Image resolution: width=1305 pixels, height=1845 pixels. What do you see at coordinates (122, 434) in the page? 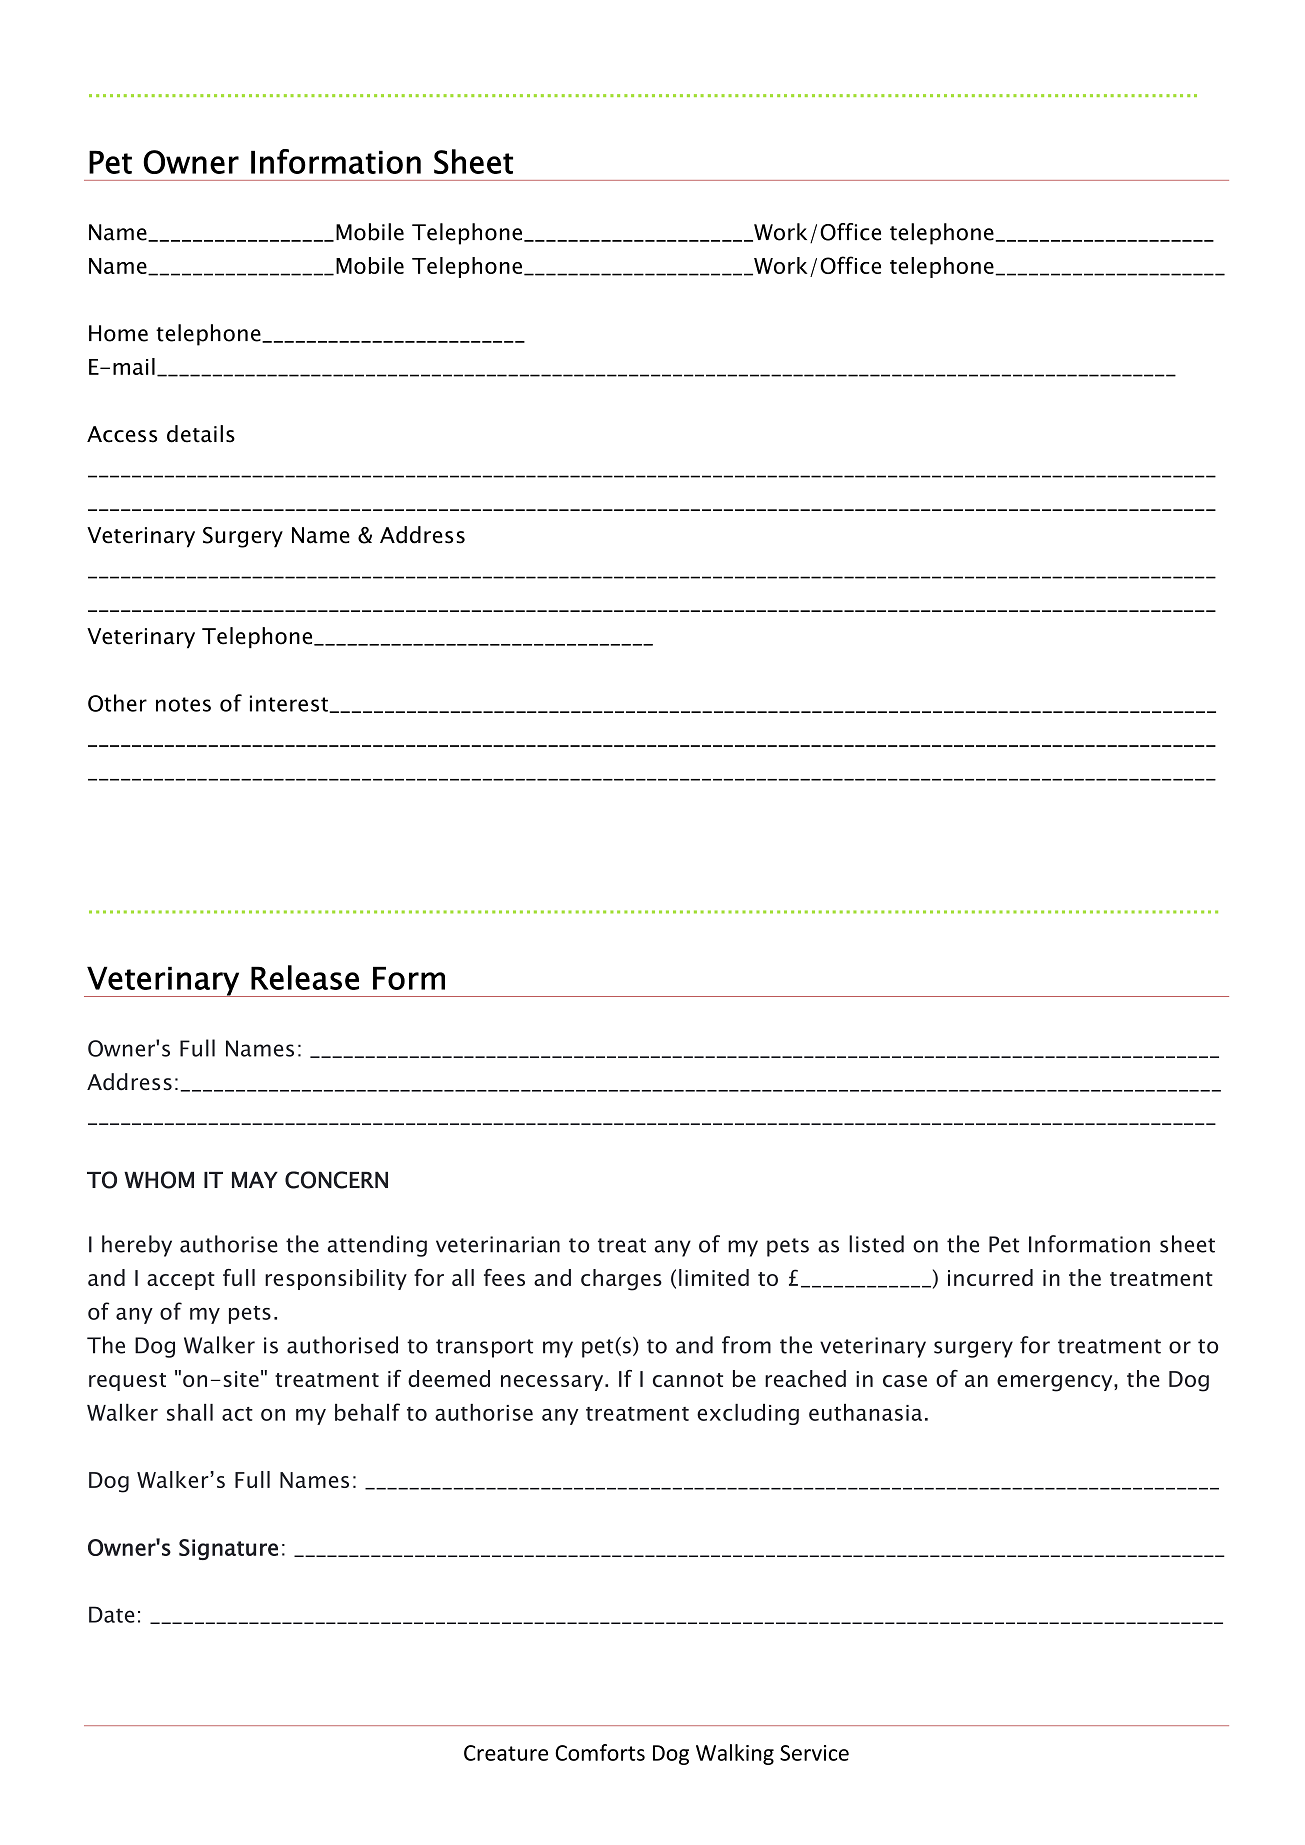
I see `Access` at bounding box center [122, 434].
